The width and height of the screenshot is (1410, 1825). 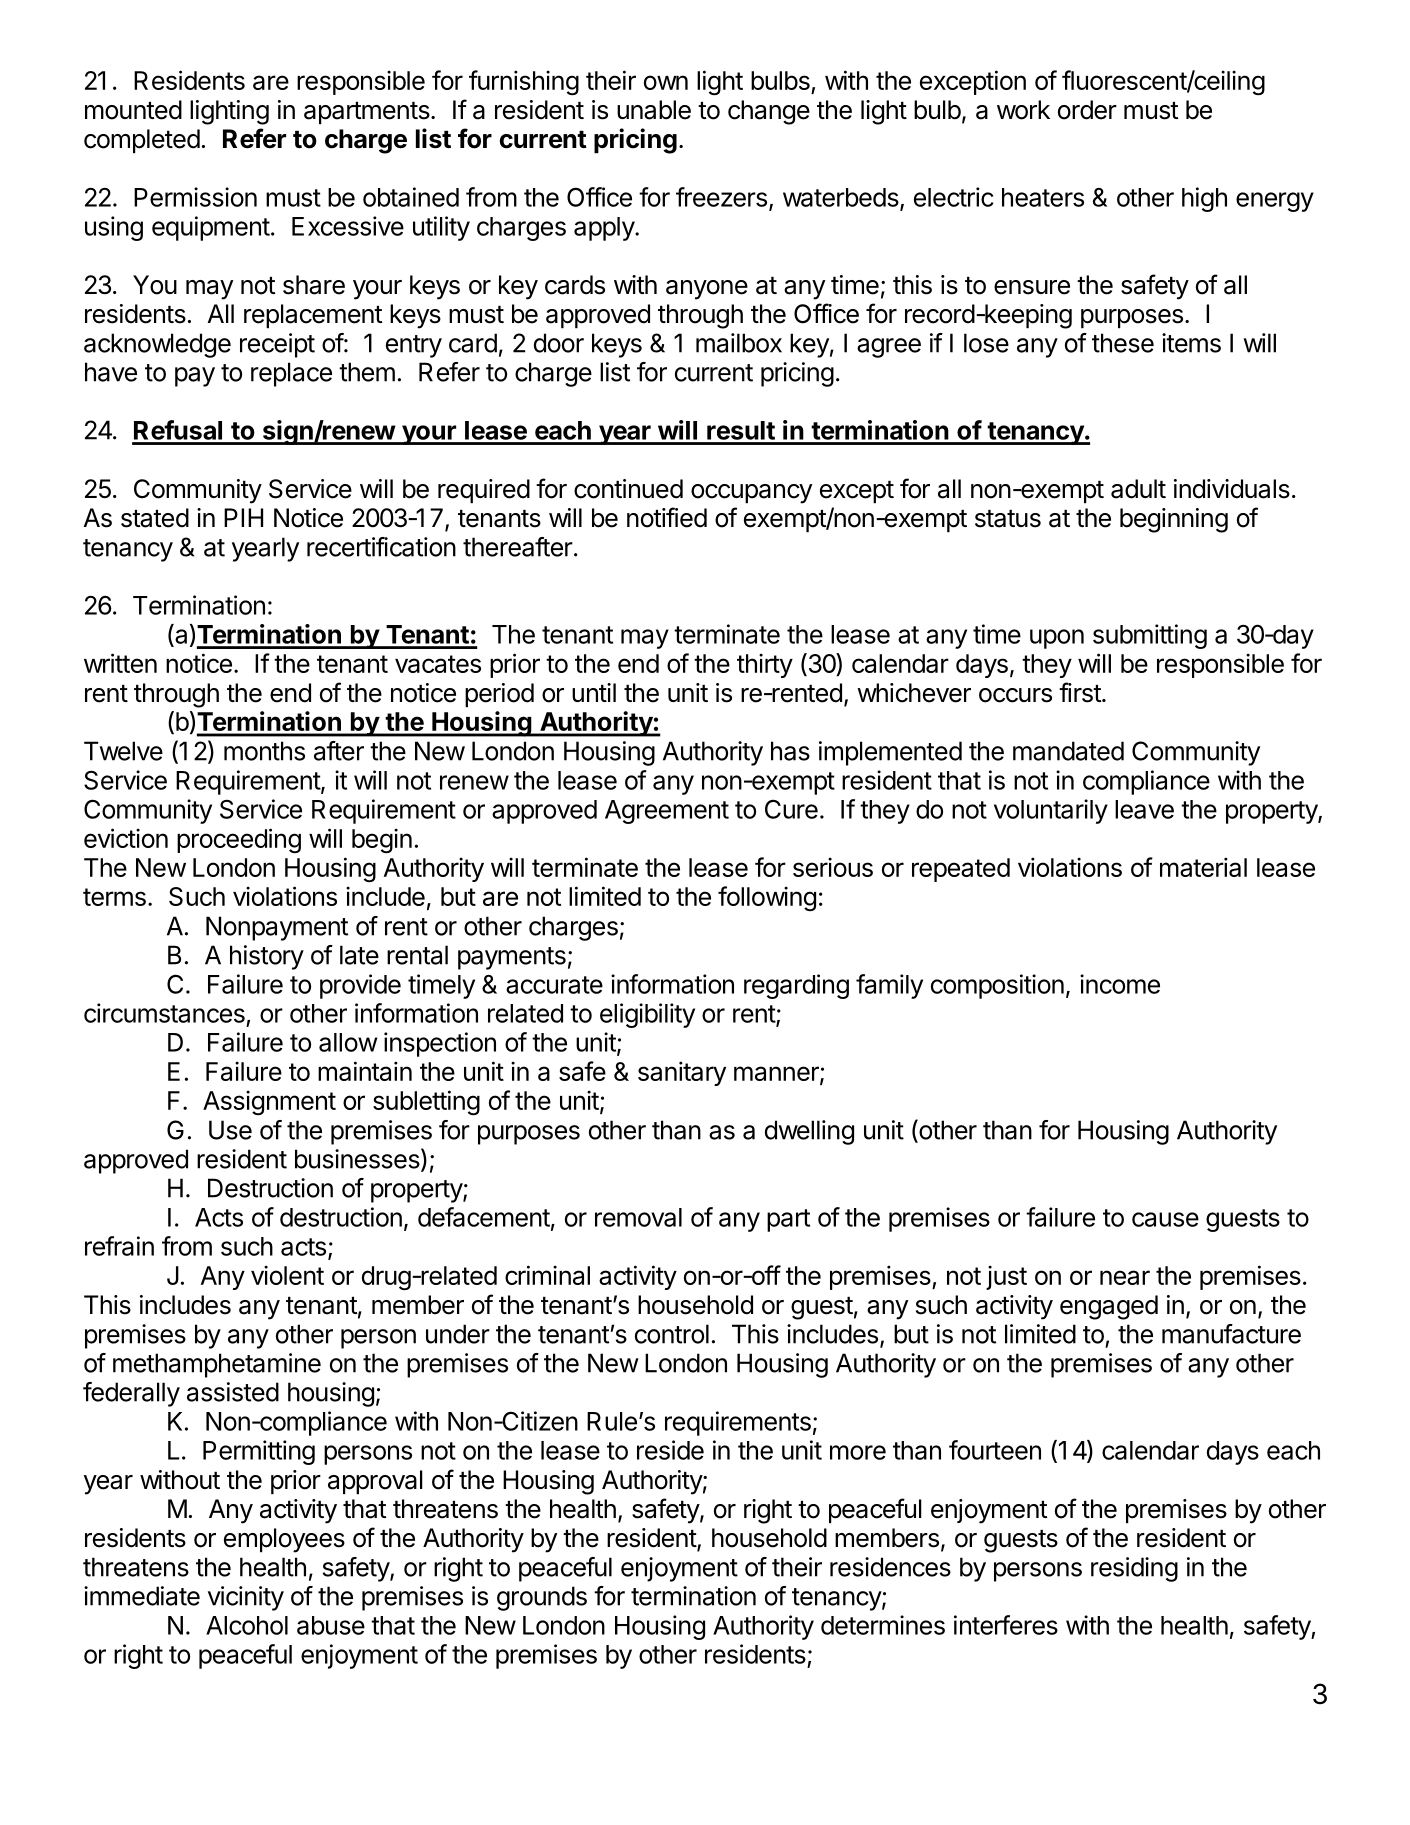 I want to click on completed, so click(x=142, y=141).
